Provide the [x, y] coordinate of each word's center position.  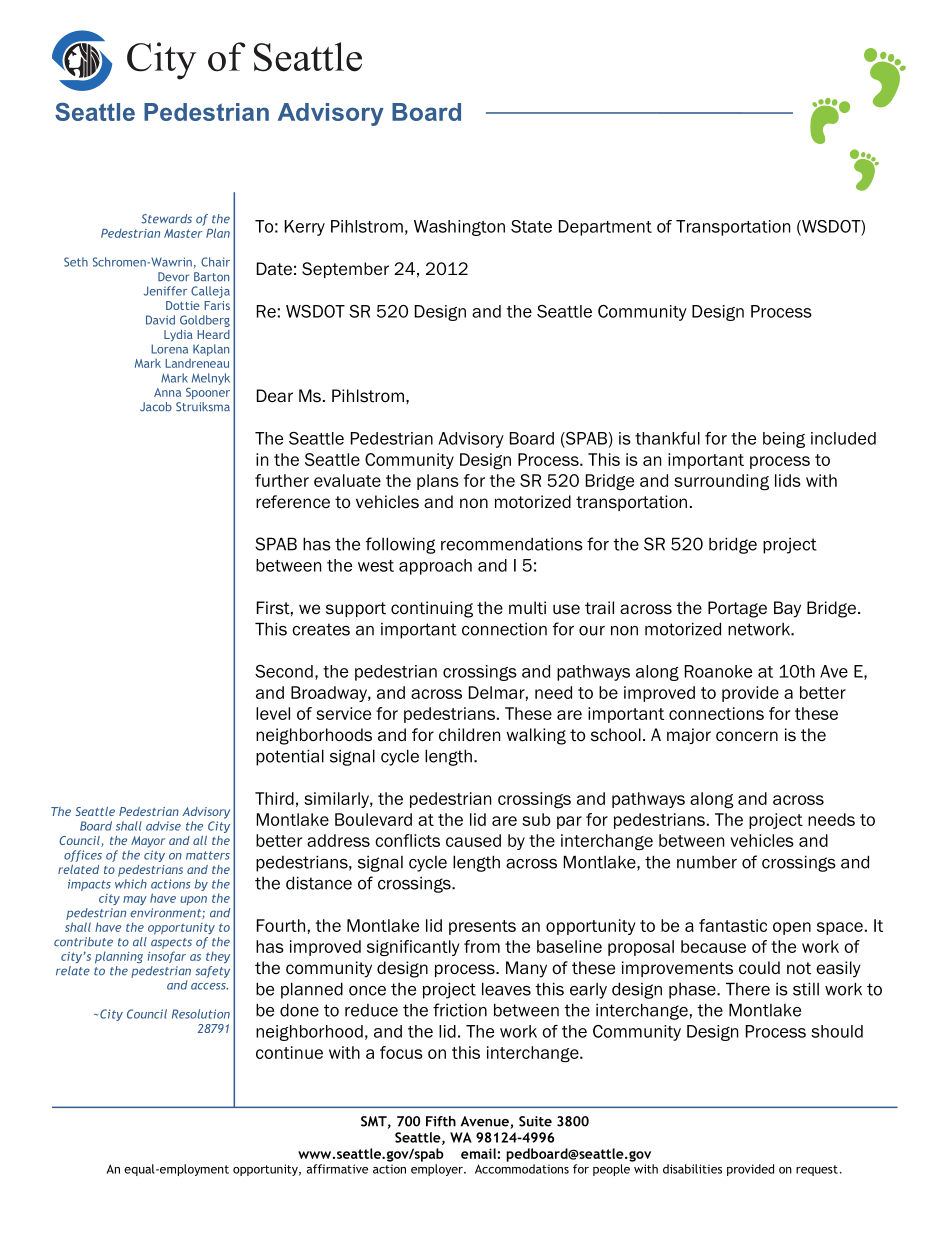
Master [183, 233]
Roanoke [718, 671]
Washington [459, 228]
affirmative [337, 1169]
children [469, 735]
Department [605, 228]
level [273, 713]
